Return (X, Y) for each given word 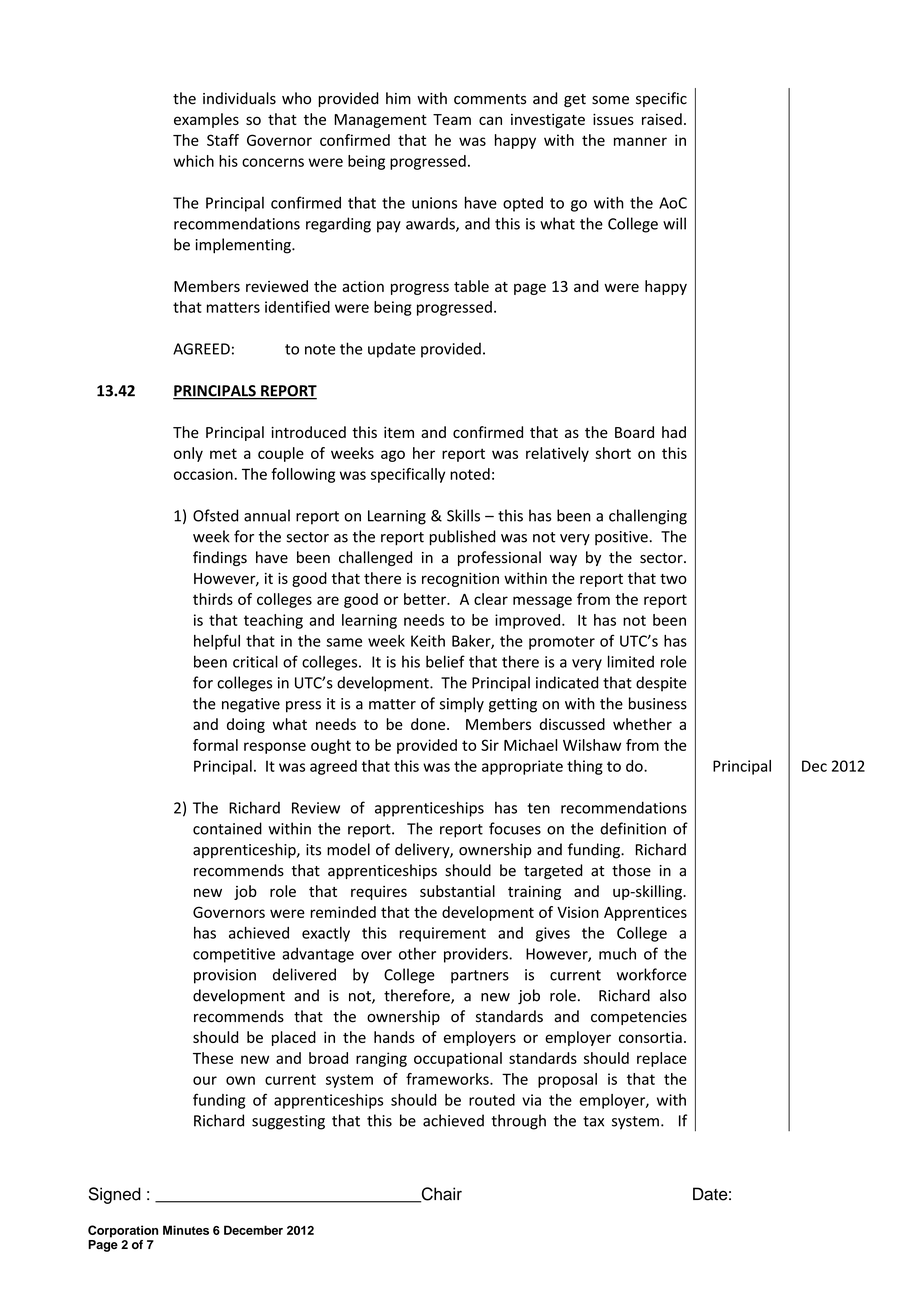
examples (206, 120)
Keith (428, 641)
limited (631, 661)
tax (593, 1121)
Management (380, 121)
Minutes (186, 1230)
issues (613, 119)
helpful (217, 642)
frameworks (448, 1079)
